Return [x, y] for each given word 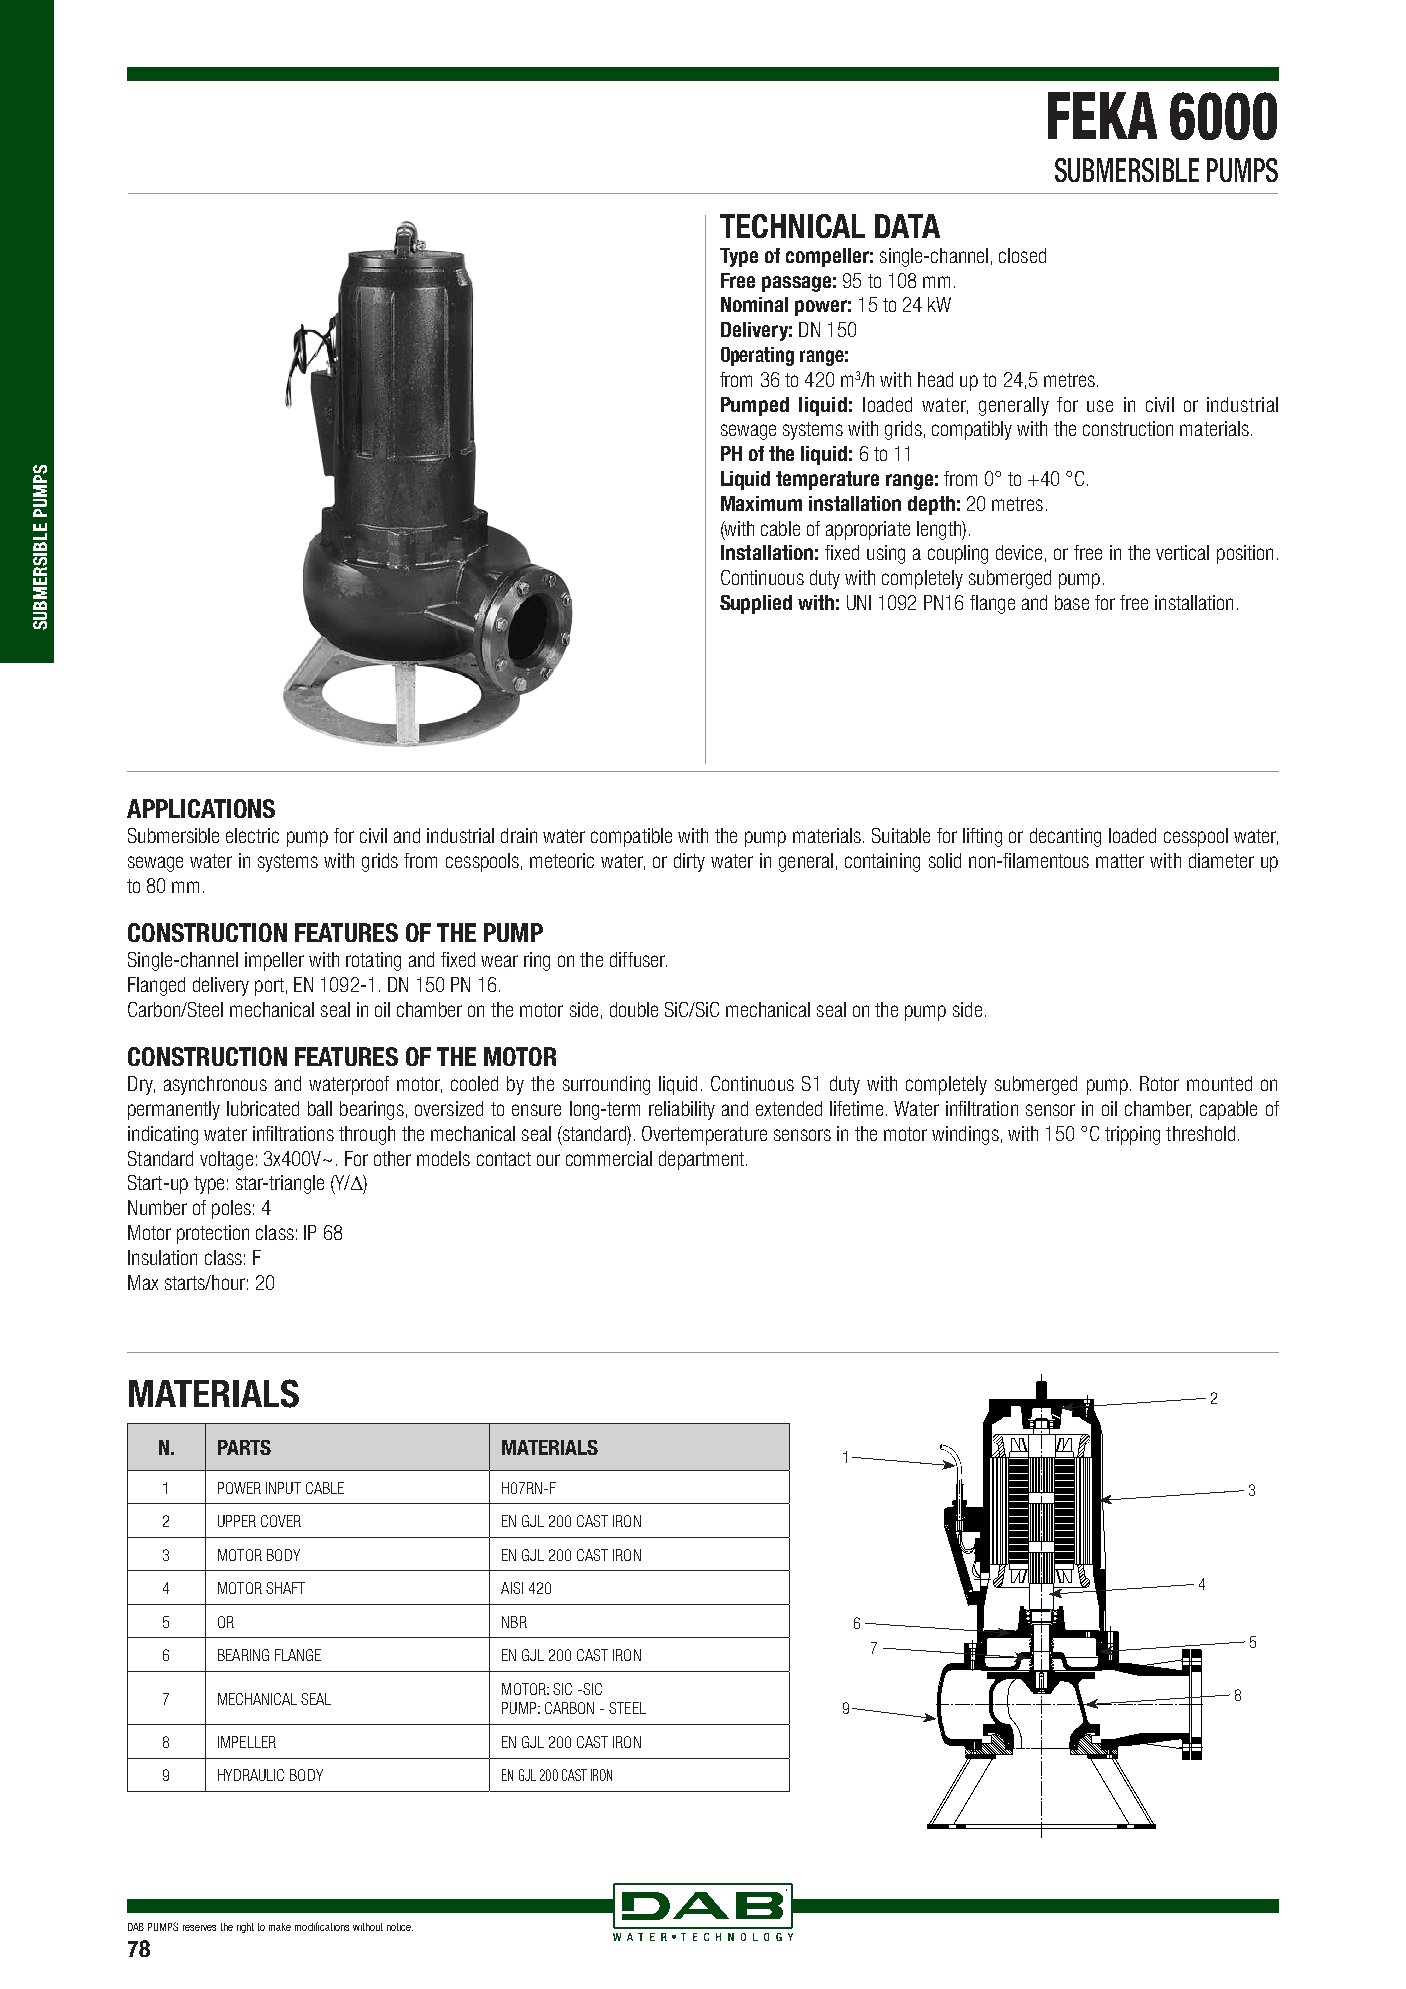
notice [400, 1927]
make [280, 1927]
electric [252, 835]
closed [1022, 255]
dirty [689, 862]
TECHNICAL [792, 226]
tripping [1132, 1135]
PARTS [244, 1447]
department [703, 1160]
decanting [1065, 837]
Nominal [754, 304]
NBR [514, 1622]
